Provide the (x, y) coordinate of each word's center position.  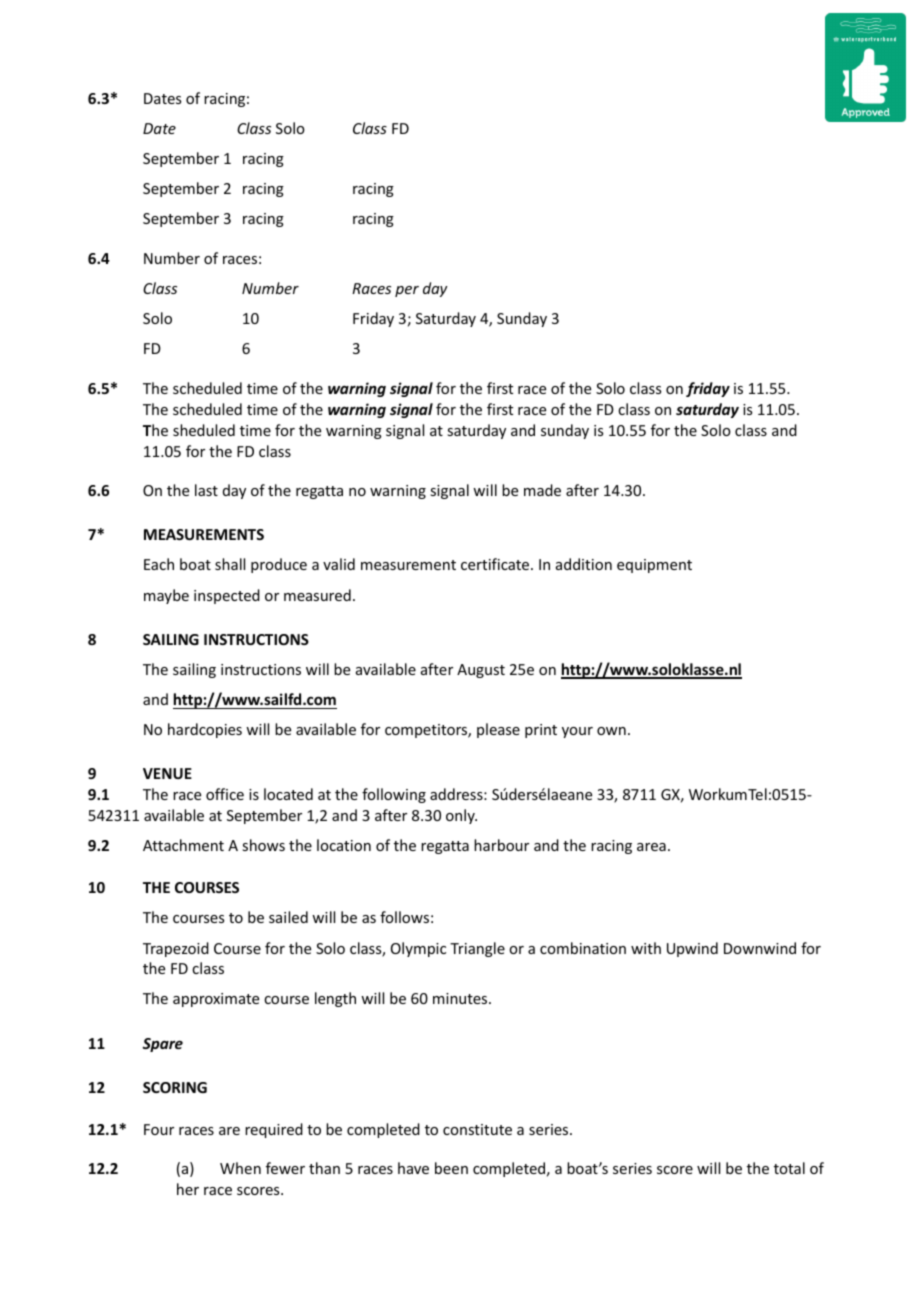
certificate (496, 564)
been (451, 1168)
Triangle (477, 949)
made (542, 490)
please (498, 730)
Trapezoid (176, 949)
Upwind (692, 949)
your (577, 732)
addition (584, 564)
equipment (654, 566)
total (789, 1168)
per (407, 291)
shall (230, 564)
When (240, 1168)
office (225, 794)
